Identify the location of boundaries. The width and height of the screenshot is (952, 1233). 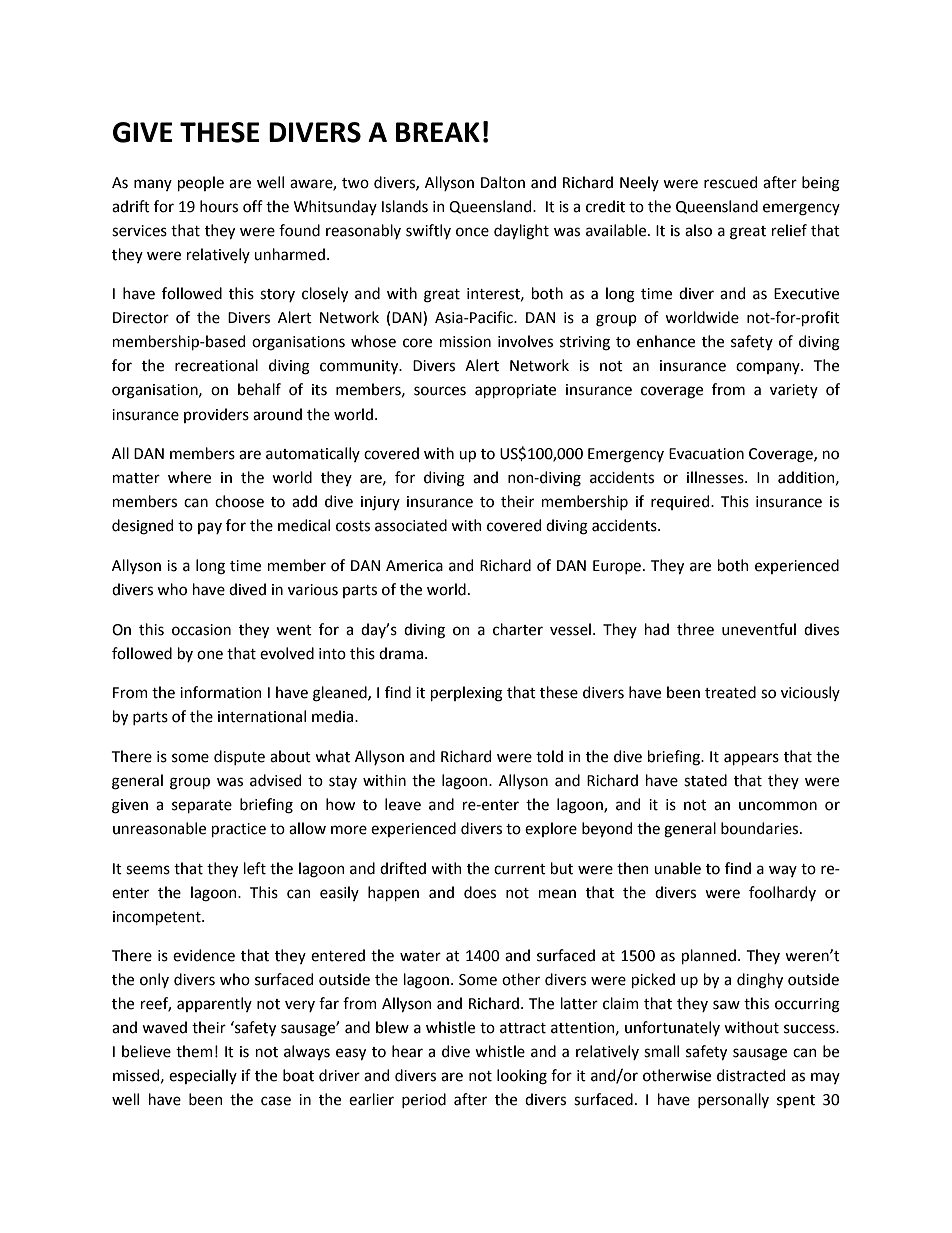
(761, 828).
